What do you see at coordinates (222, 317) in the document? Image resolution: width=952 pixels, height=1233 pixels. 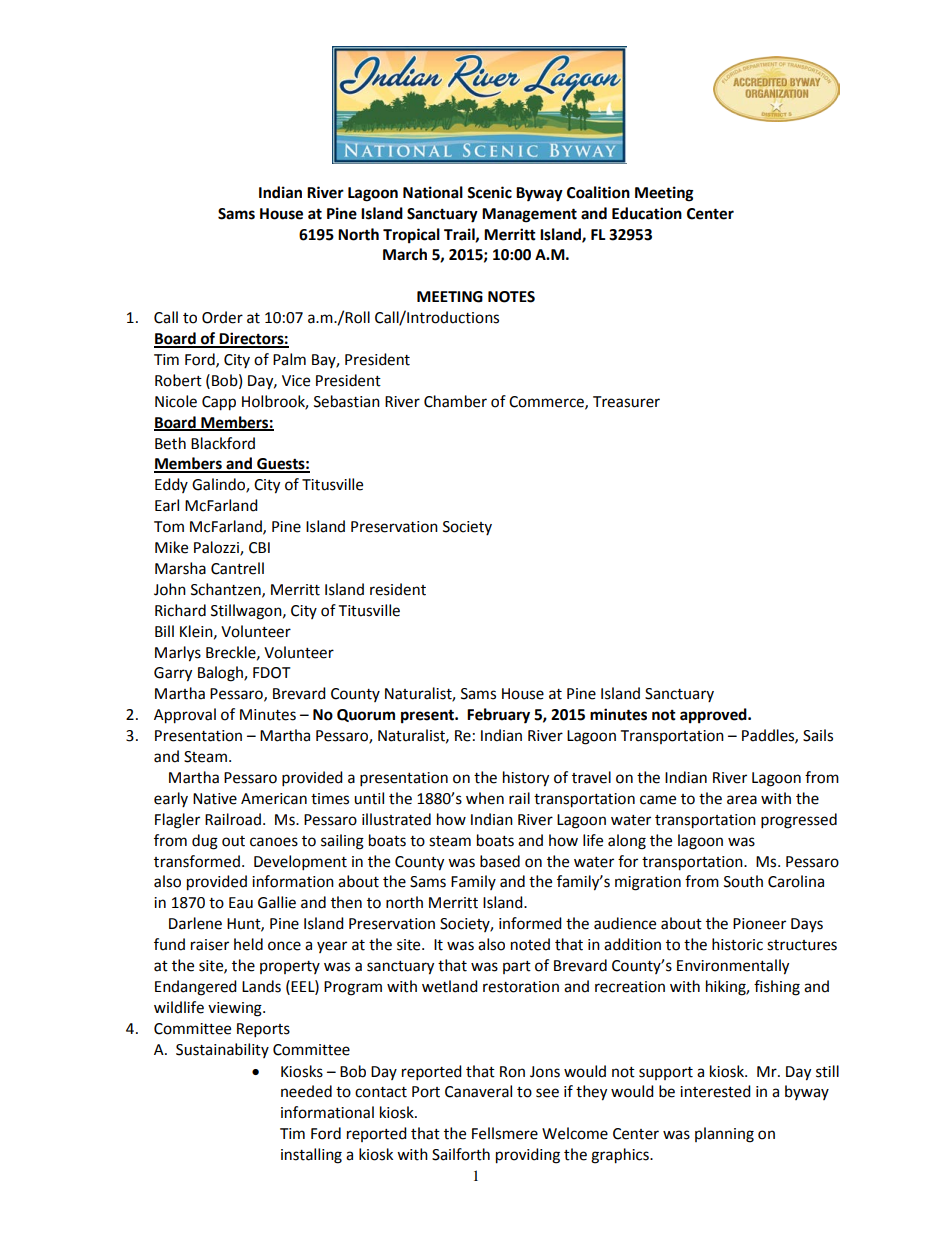 I see `Order` at bounding box center [222, 317].
